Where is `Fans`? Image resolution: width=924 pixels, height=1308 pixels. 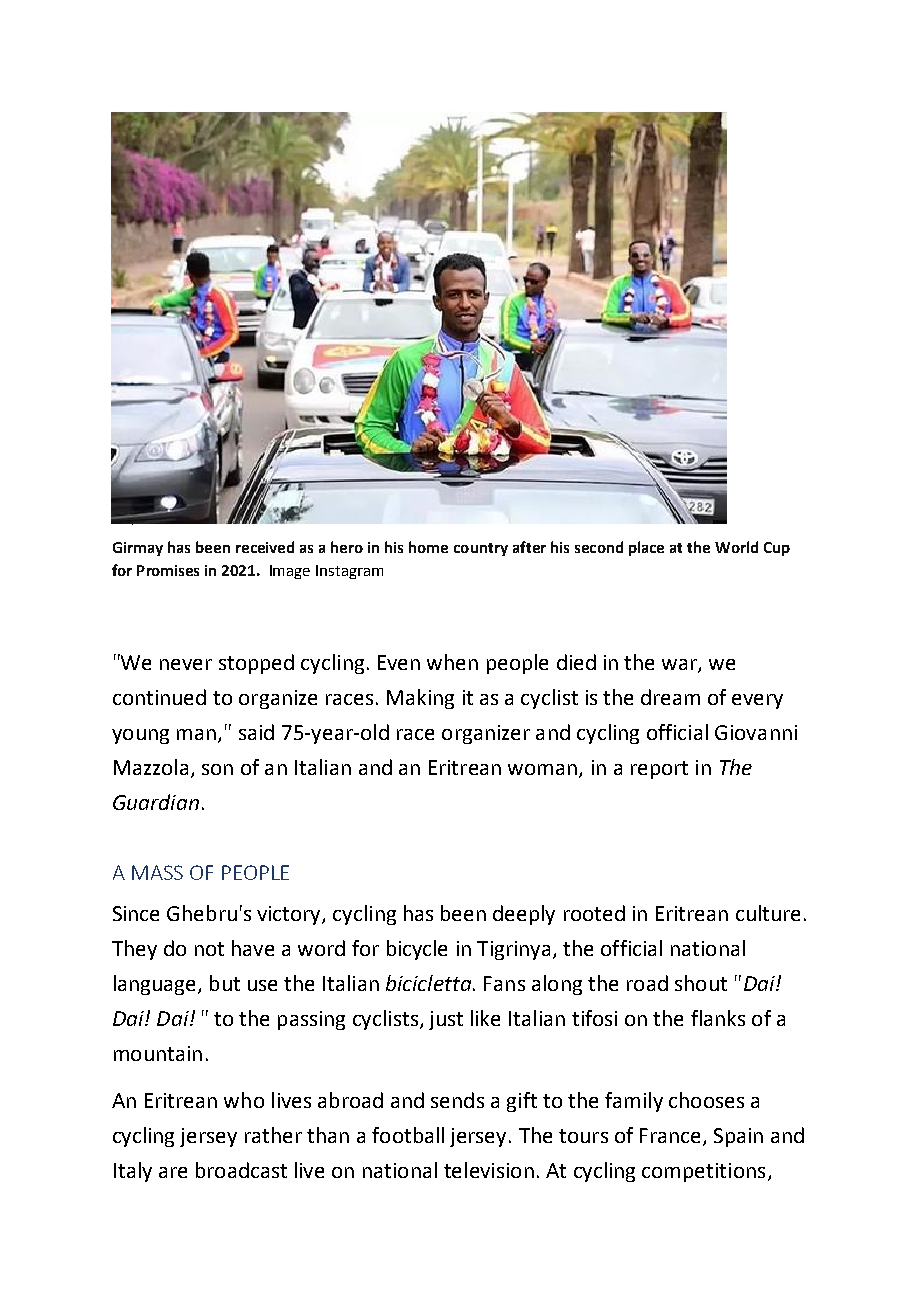
Fans is located at coordinates (504, 983).
